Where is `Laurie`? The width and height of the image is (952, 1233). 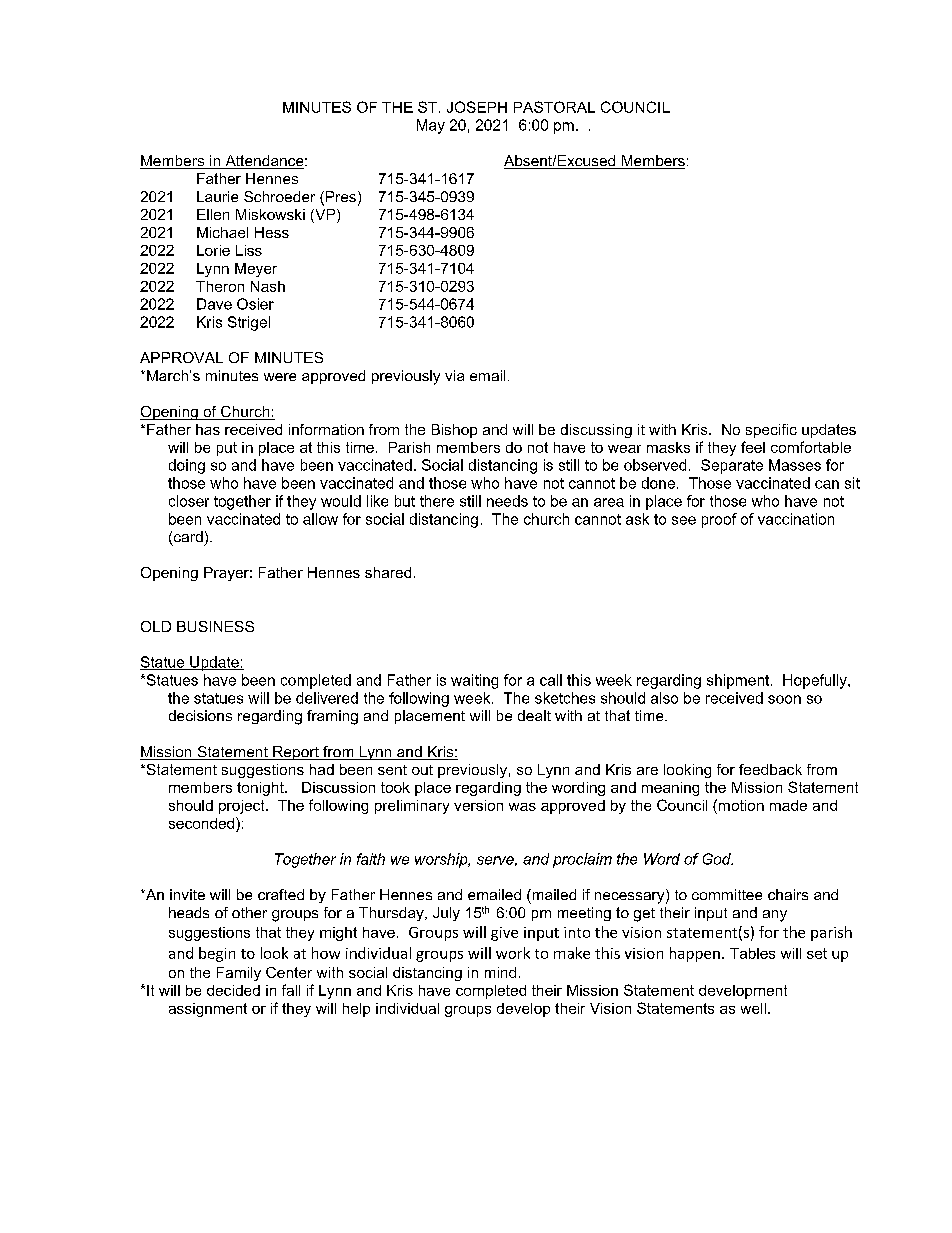
Laurie is located at coordinates (217, 196).
